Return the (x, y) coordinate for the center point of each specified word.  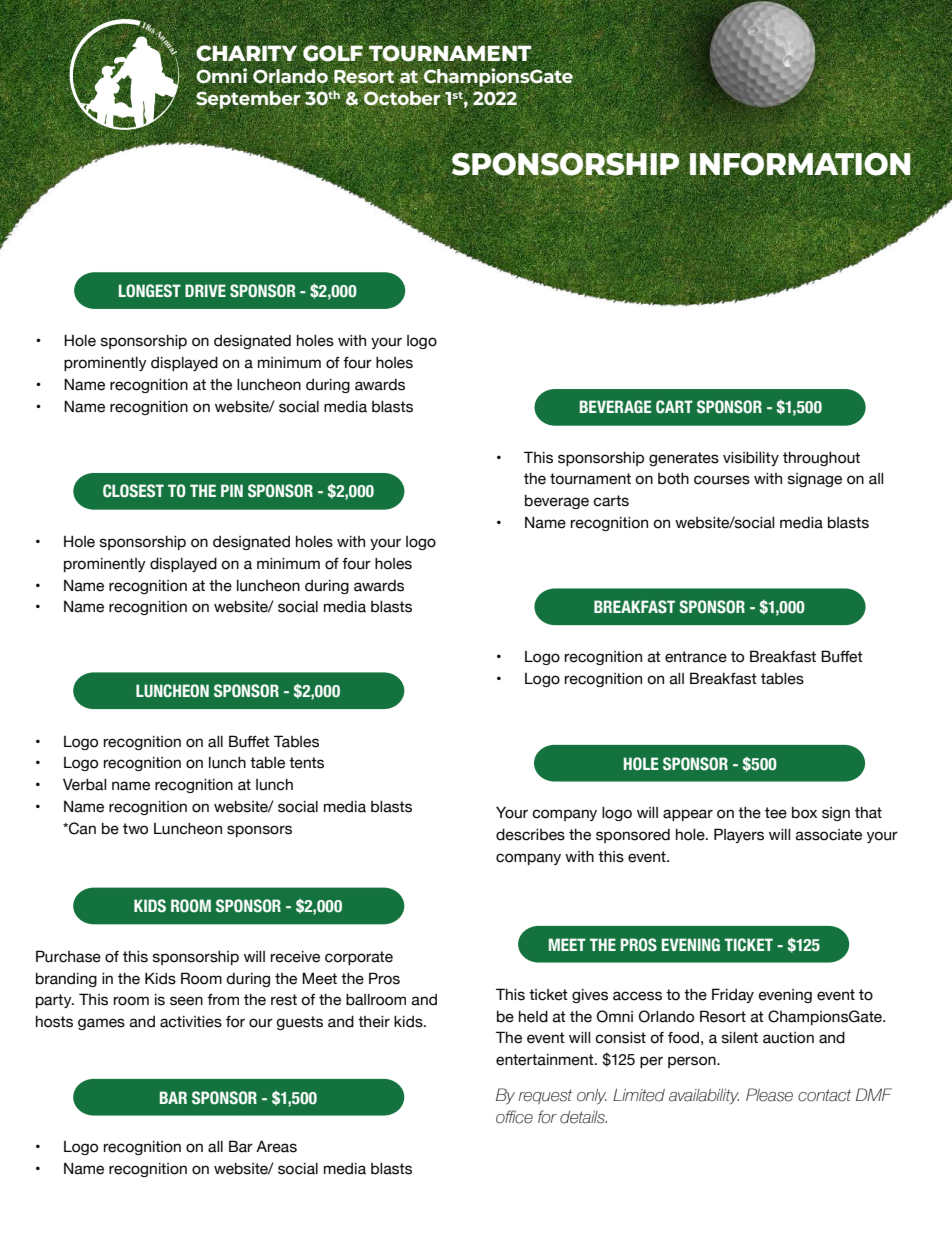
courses (722, 480)
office (514, 1117)
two (135, 829)
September (248, 101)
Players (739, 835)
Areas (276, 1146)
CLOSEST (133, 491)
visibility (751, 459)
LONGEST (150, 291)
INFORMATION (800, 164)
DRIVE (205, 290)
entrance (696, 657)
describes (530, 835)
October (402, 98)
